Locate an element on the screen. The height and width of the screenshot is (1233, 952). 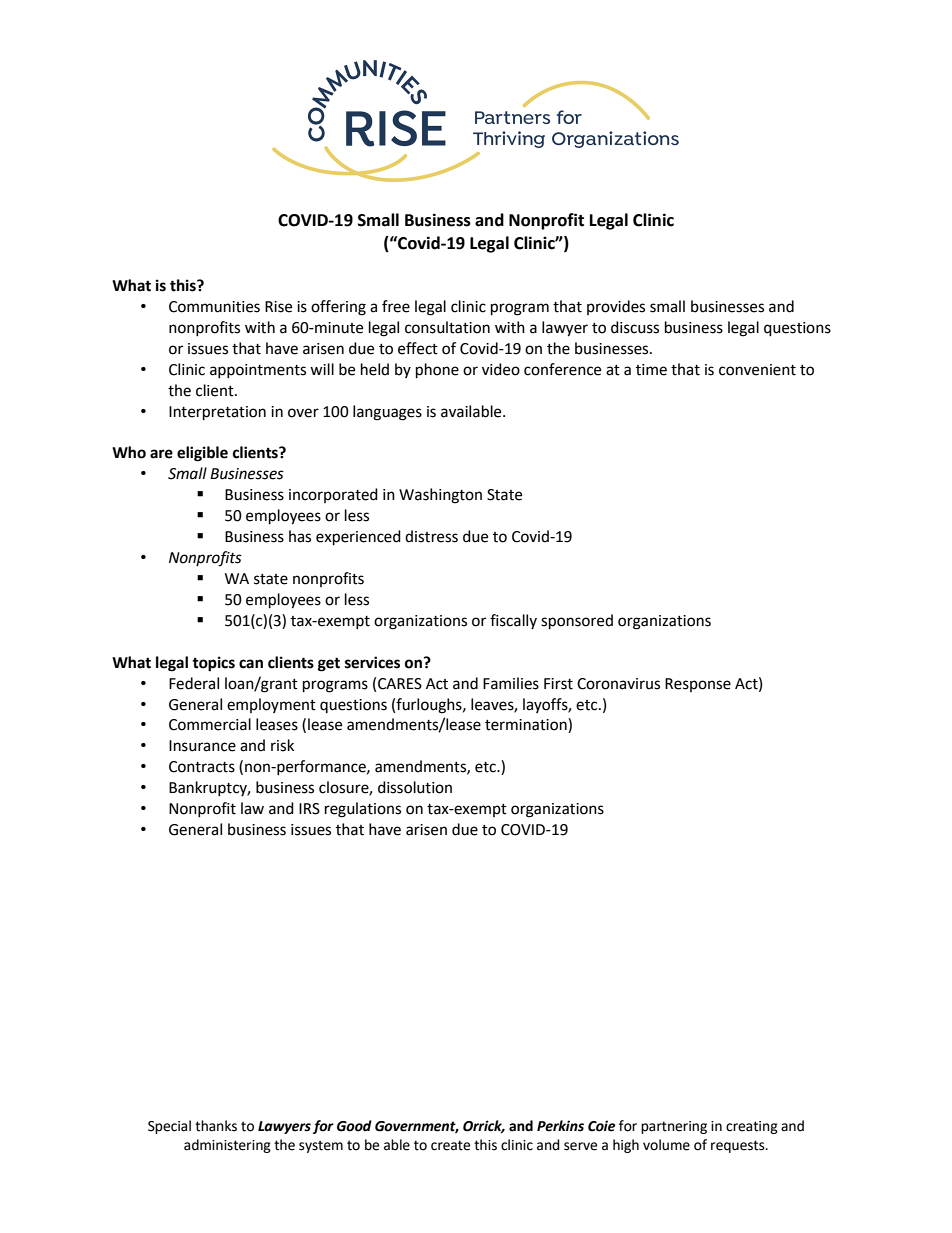
regulations is located at coordinates (363, 810).
